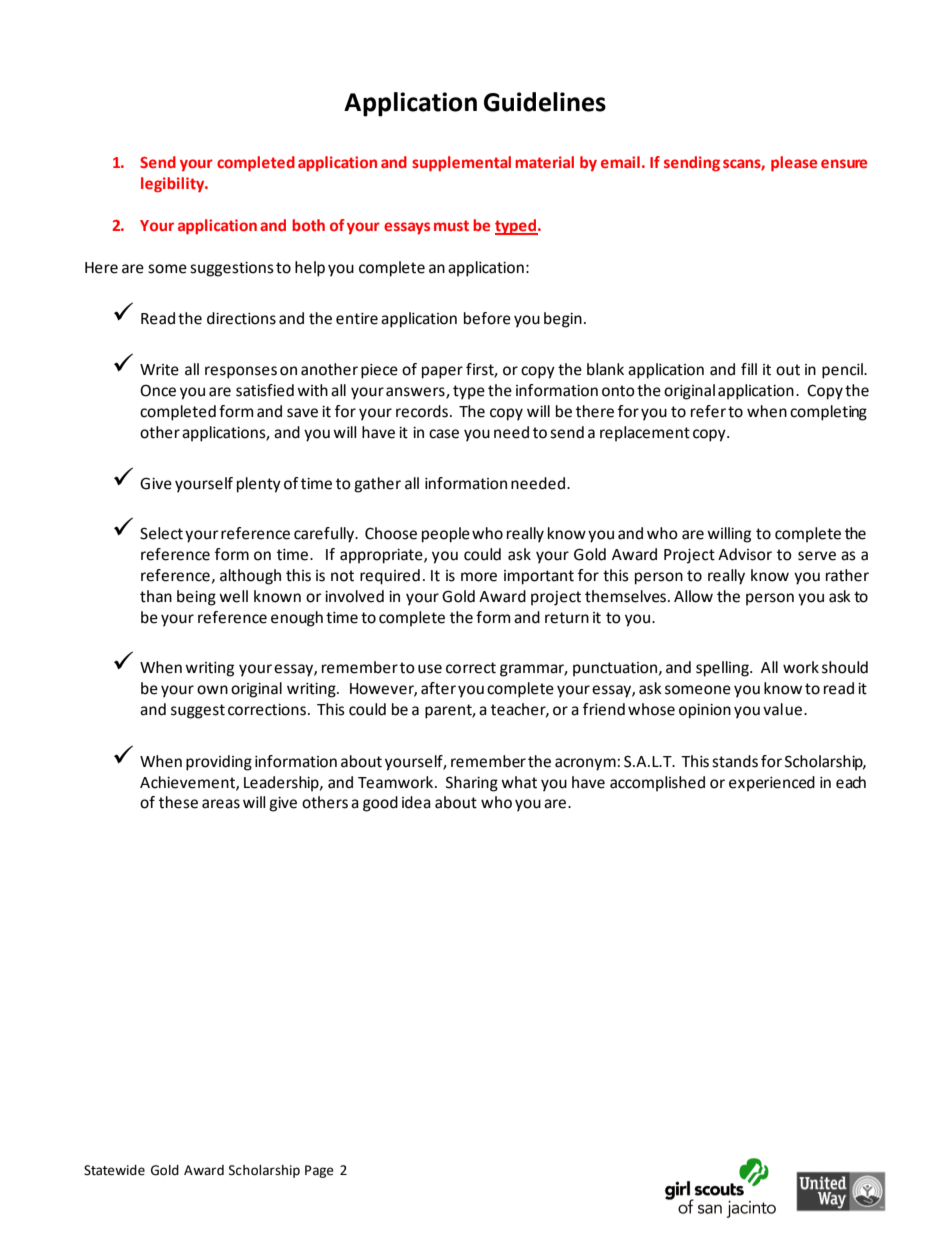 The width and height of the screenshot is (952, 1233). I want to click on please, so click(794, 164).
